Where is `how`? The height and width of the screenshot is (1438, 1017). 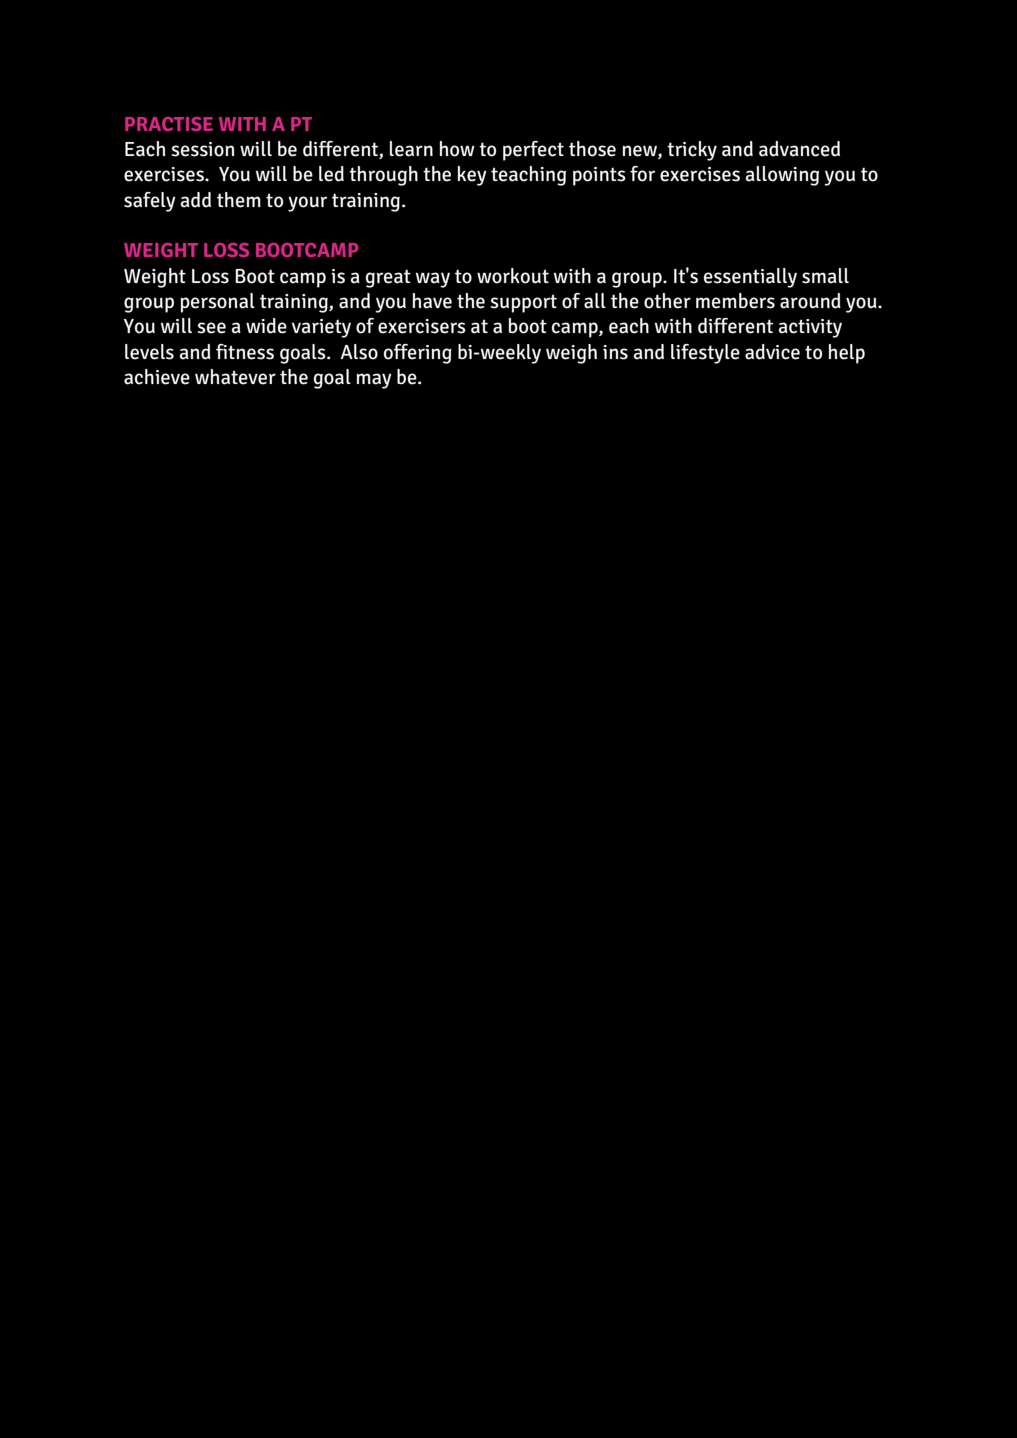 how is located at coordinates (457, 149).
